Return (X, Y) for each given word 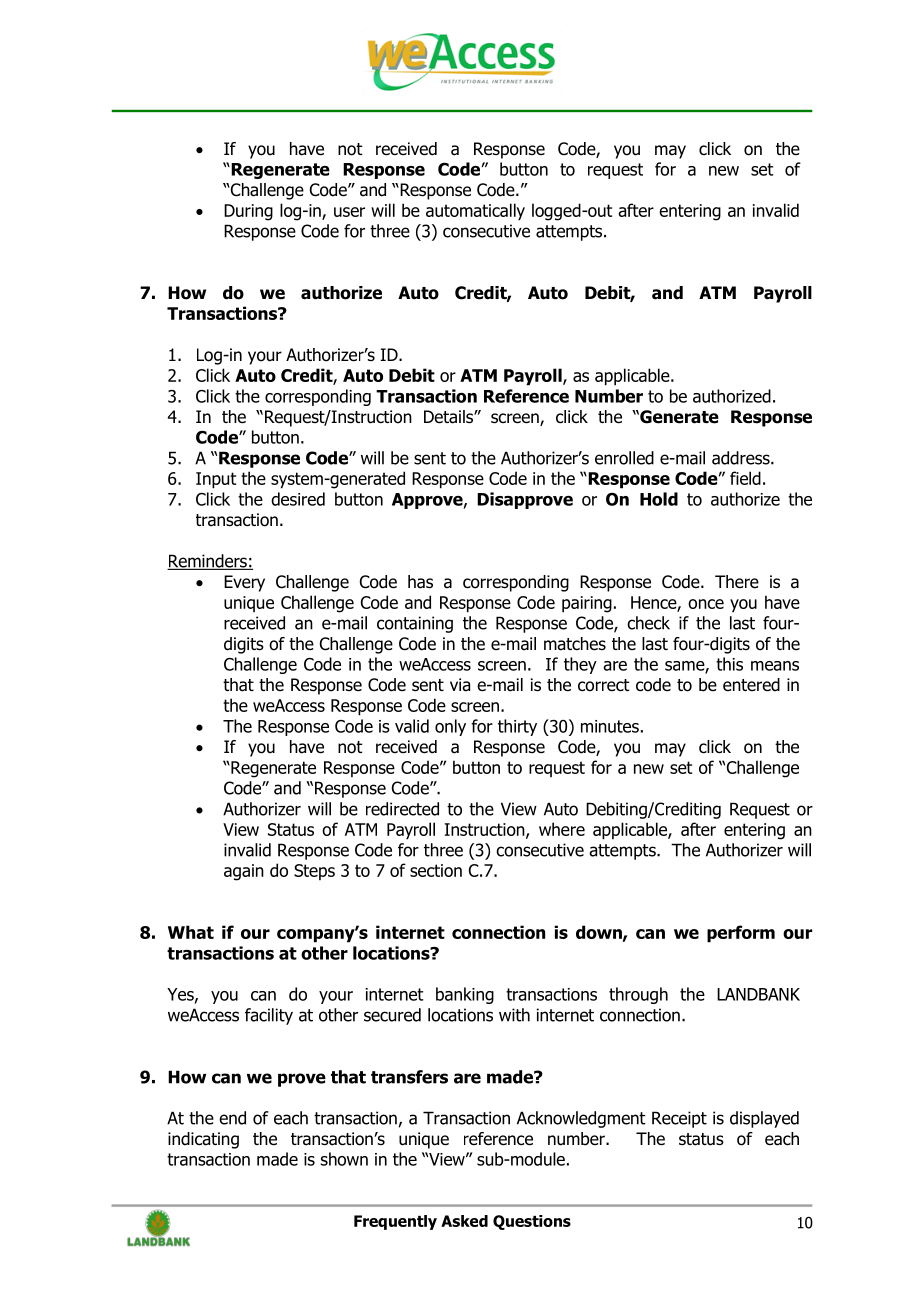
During (248, 212)
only (450, 727)
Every (244, 583)
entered (751, 685)
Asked (464, 1221)
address (742, 458)
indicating (203, 1140)
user (349, 212)
